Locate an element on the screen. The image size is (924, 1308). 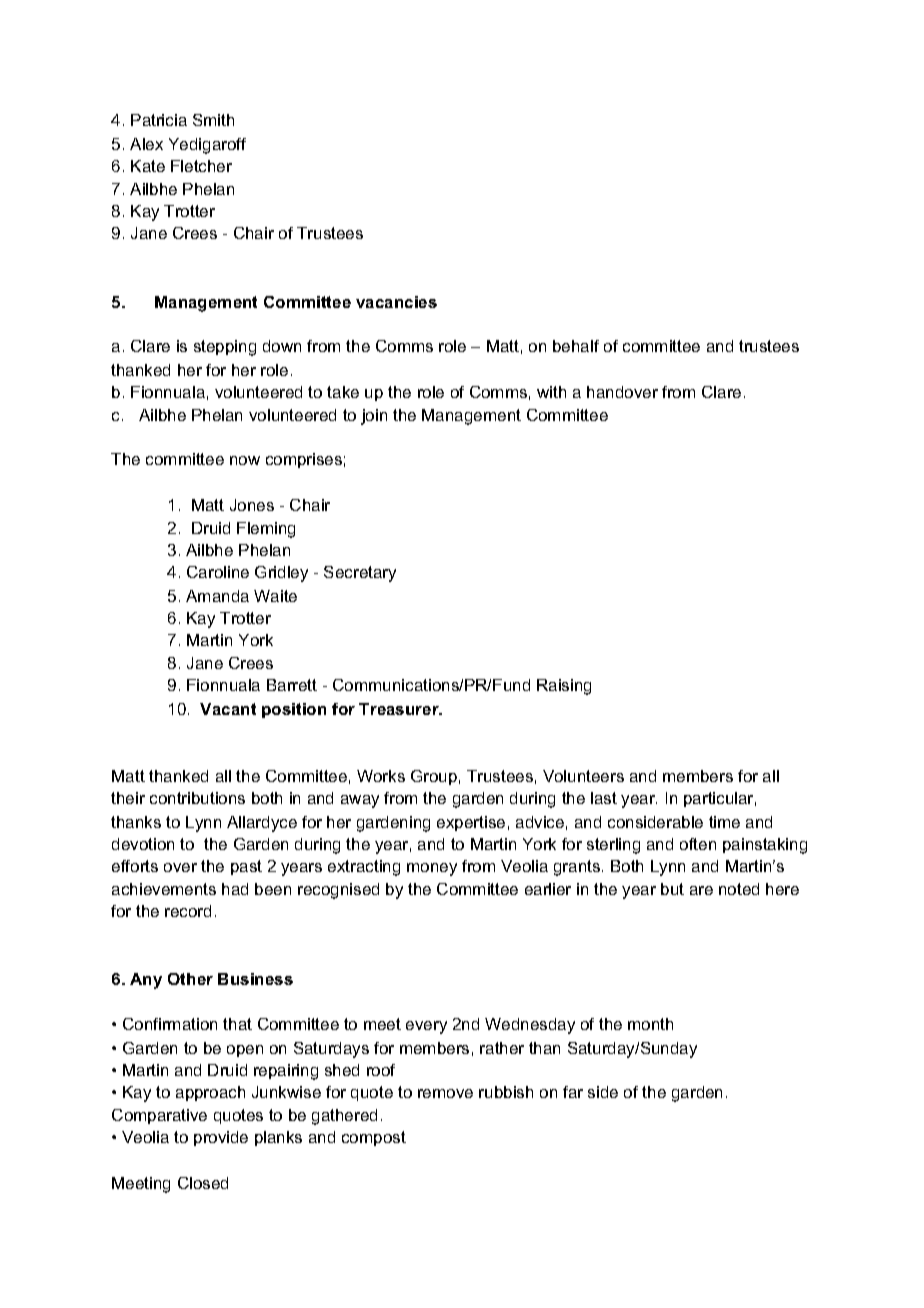
remove is located at coordinates (445, 1093).
